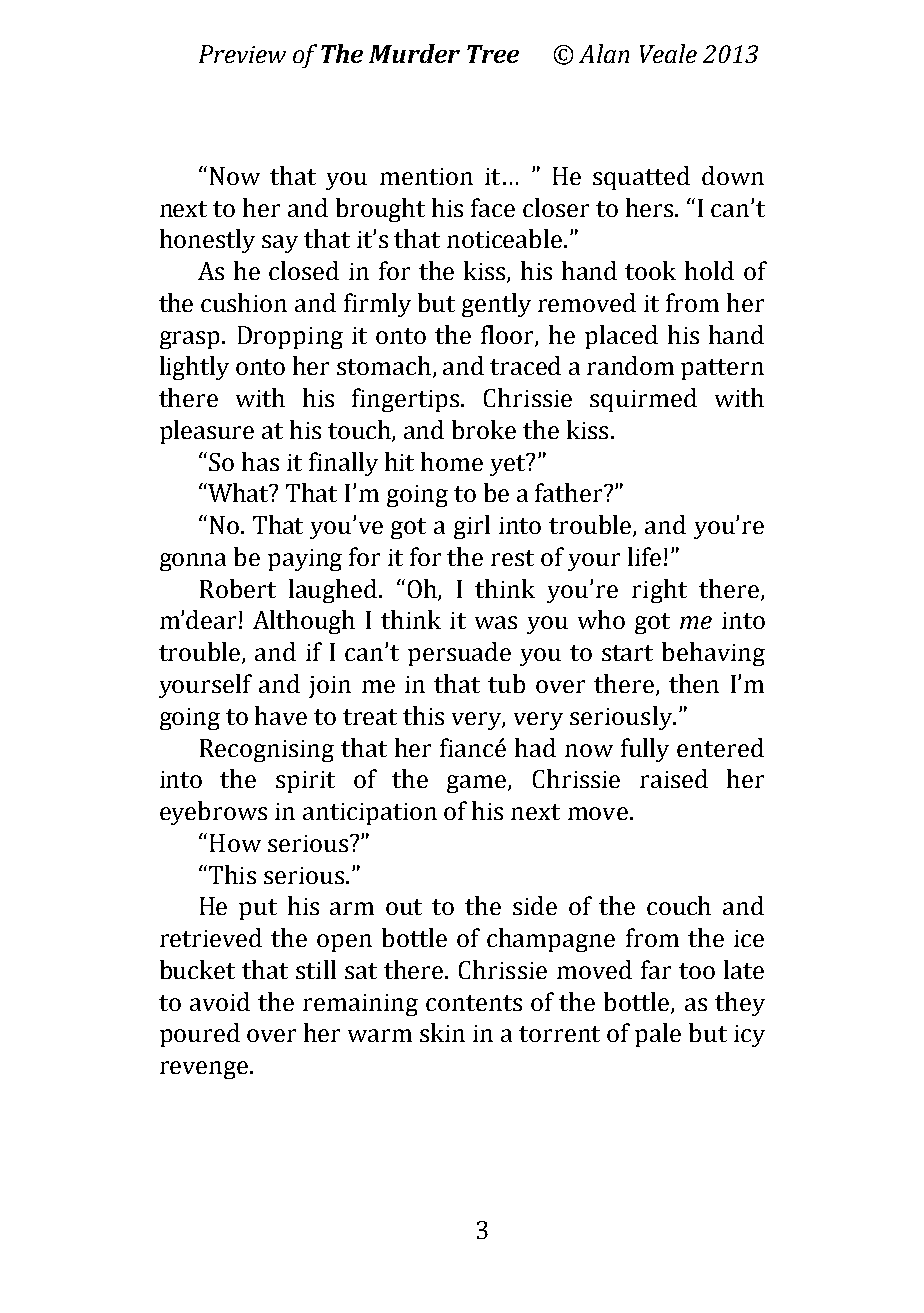 Image resolution: width=924 pixels, height=1313 pixels. What do you see at coordinates (472, 527) in the screenshot?
I see `girl` at bounding box center [472, 527].
